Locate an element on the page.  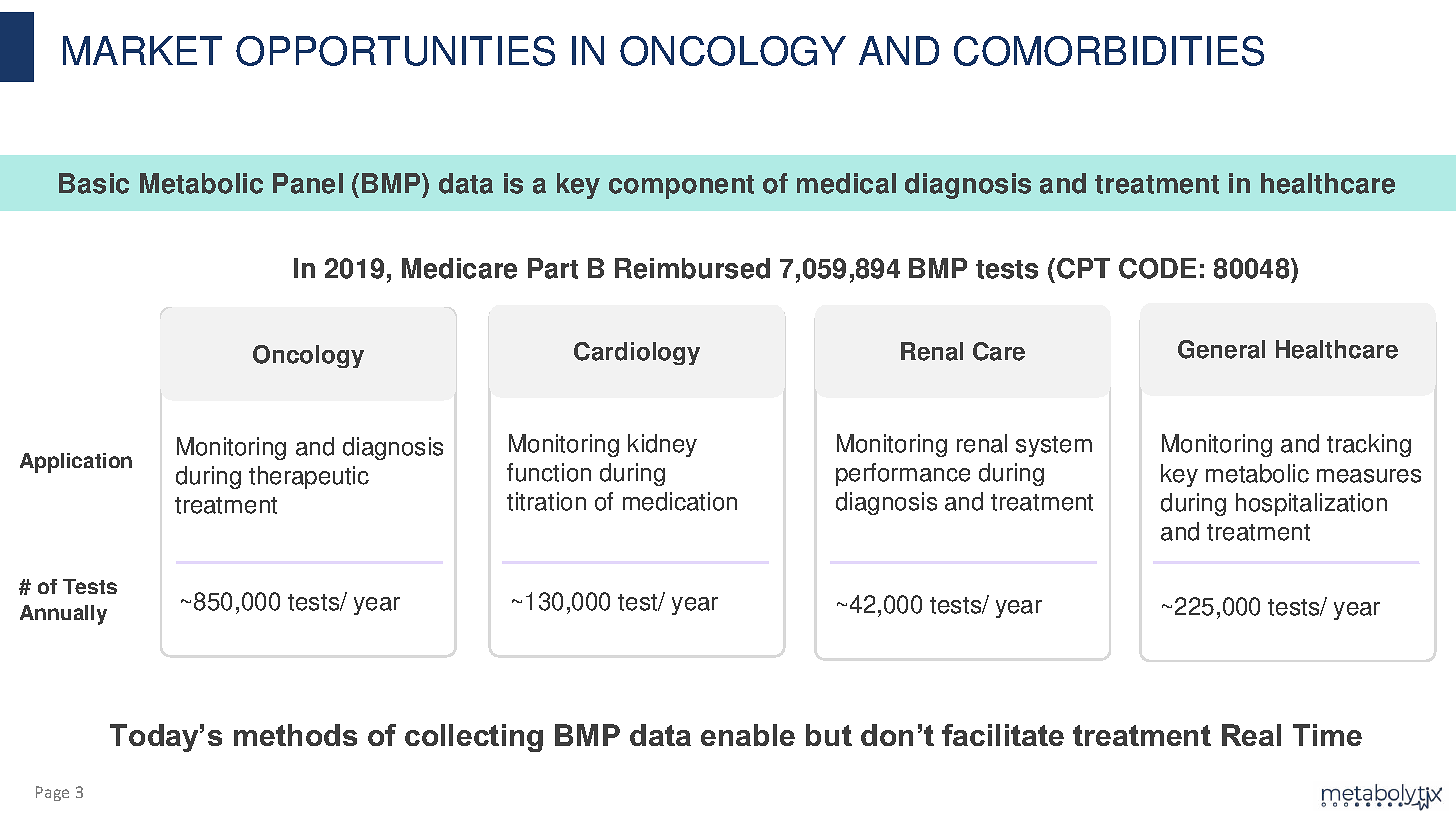
component is located at coordinates (681, 187).
